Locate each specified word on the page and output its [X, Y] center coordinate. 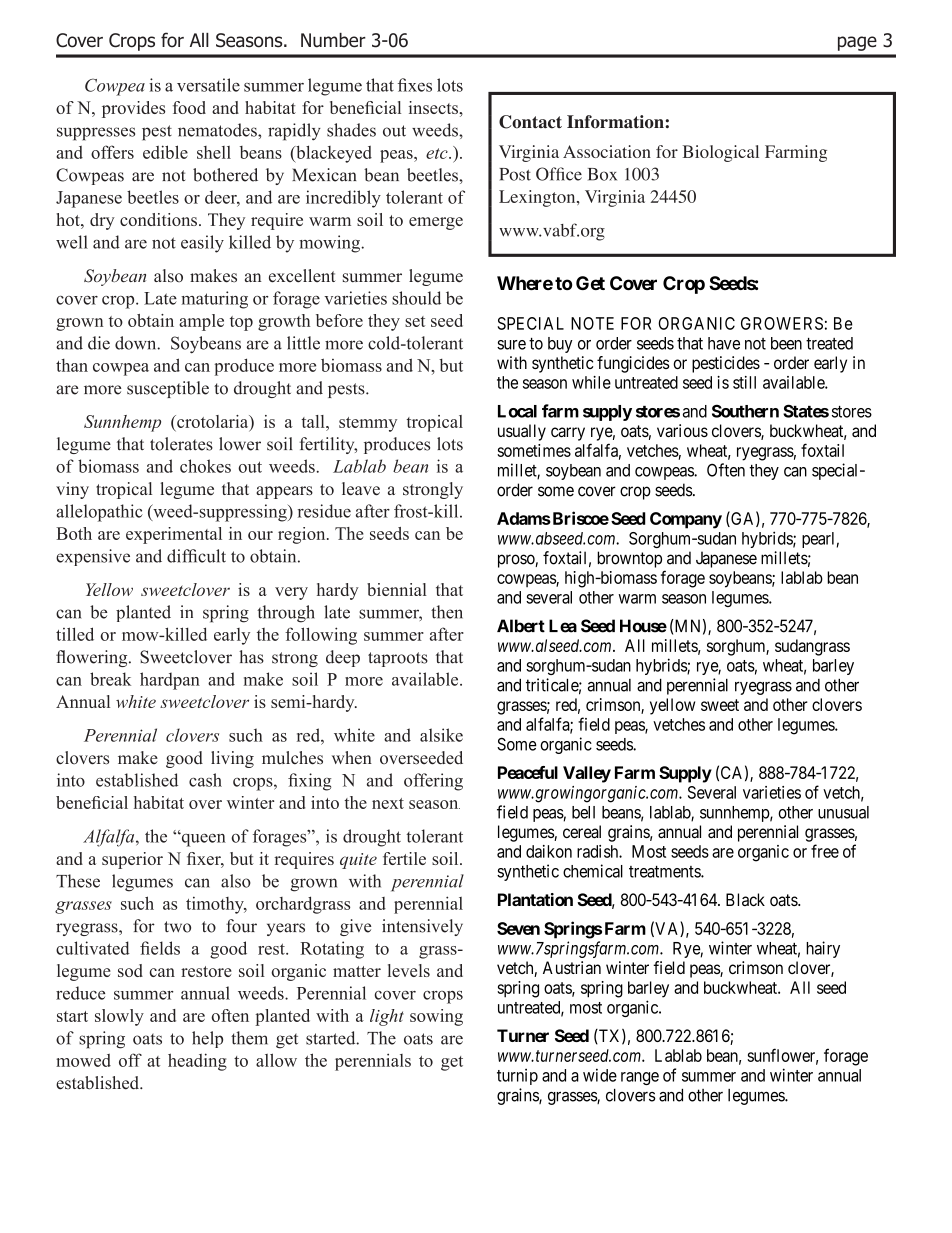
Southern [745, 411]
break [110, 679]
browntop [629, 559]
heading [197, 1062]
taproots [398, 659]
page [857, 43]
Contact [530, 122]
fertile [404, 858]
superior [132, 860]
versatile [208, 85]
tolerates [181, 444]
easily [202, 244]
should [416, 298]
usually [522, 432]
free [825, 851]
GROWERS [782, 323]
